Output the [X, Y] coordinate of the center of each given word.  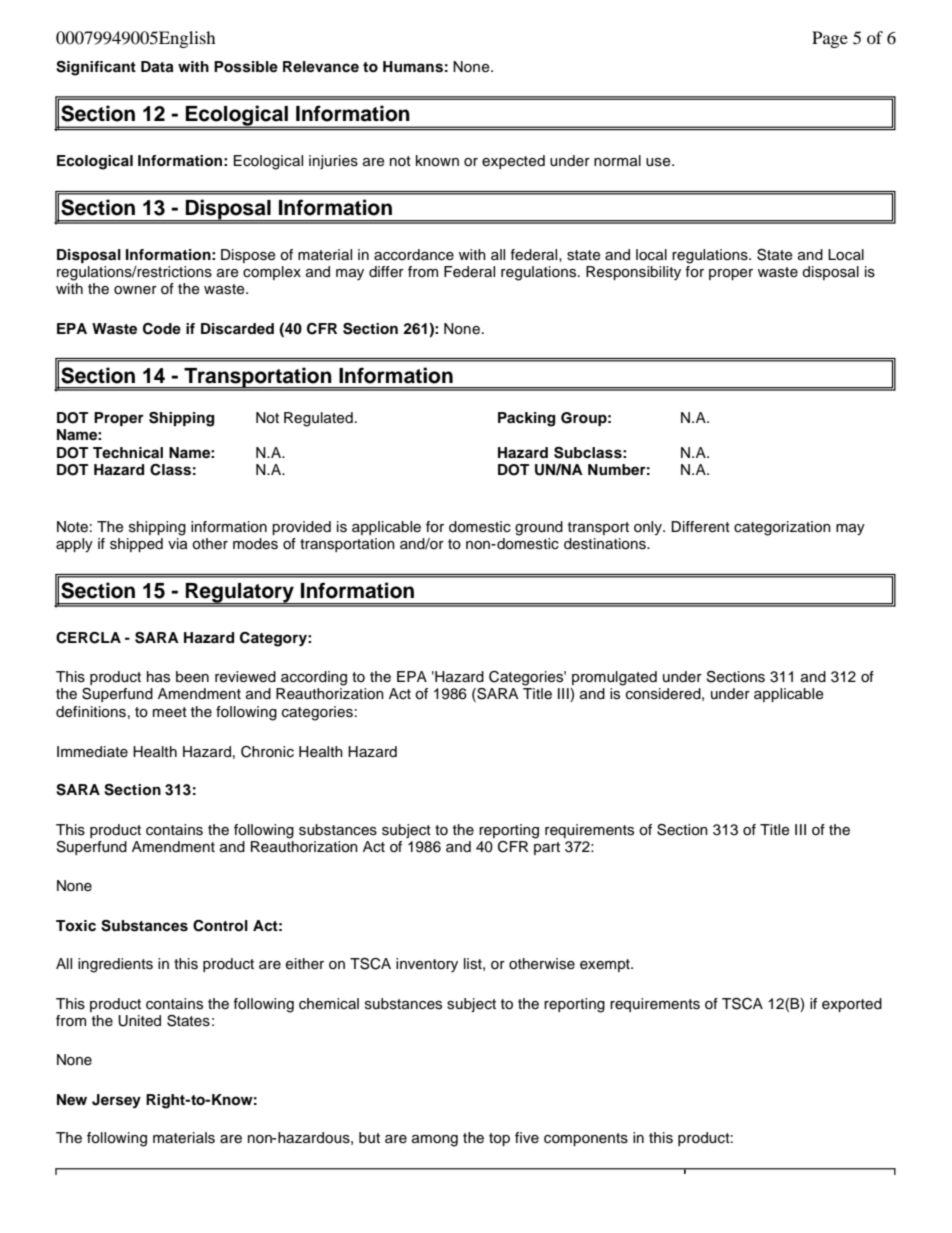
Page [830, 39]
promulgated [614, 678]
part [547, 848]
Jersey [116, 1101]
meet [170, 712]
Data [157, 67]
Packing [526, 419]
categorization [782, 528]
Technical [128, 453]
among [435, 1141]
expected [513, 162]
